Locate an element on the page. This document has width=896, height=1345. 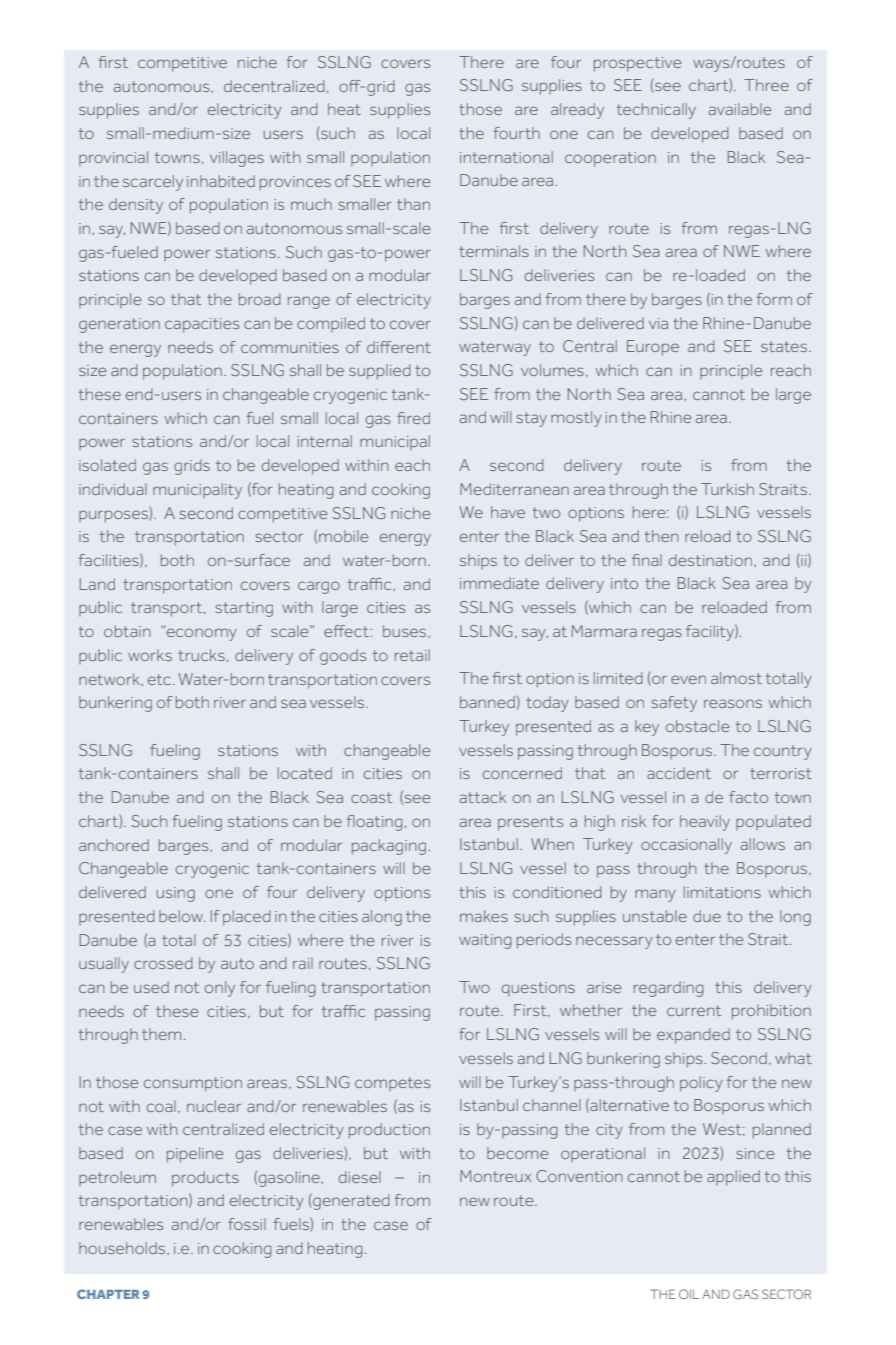
villages is located at coordinates (237, 159).
